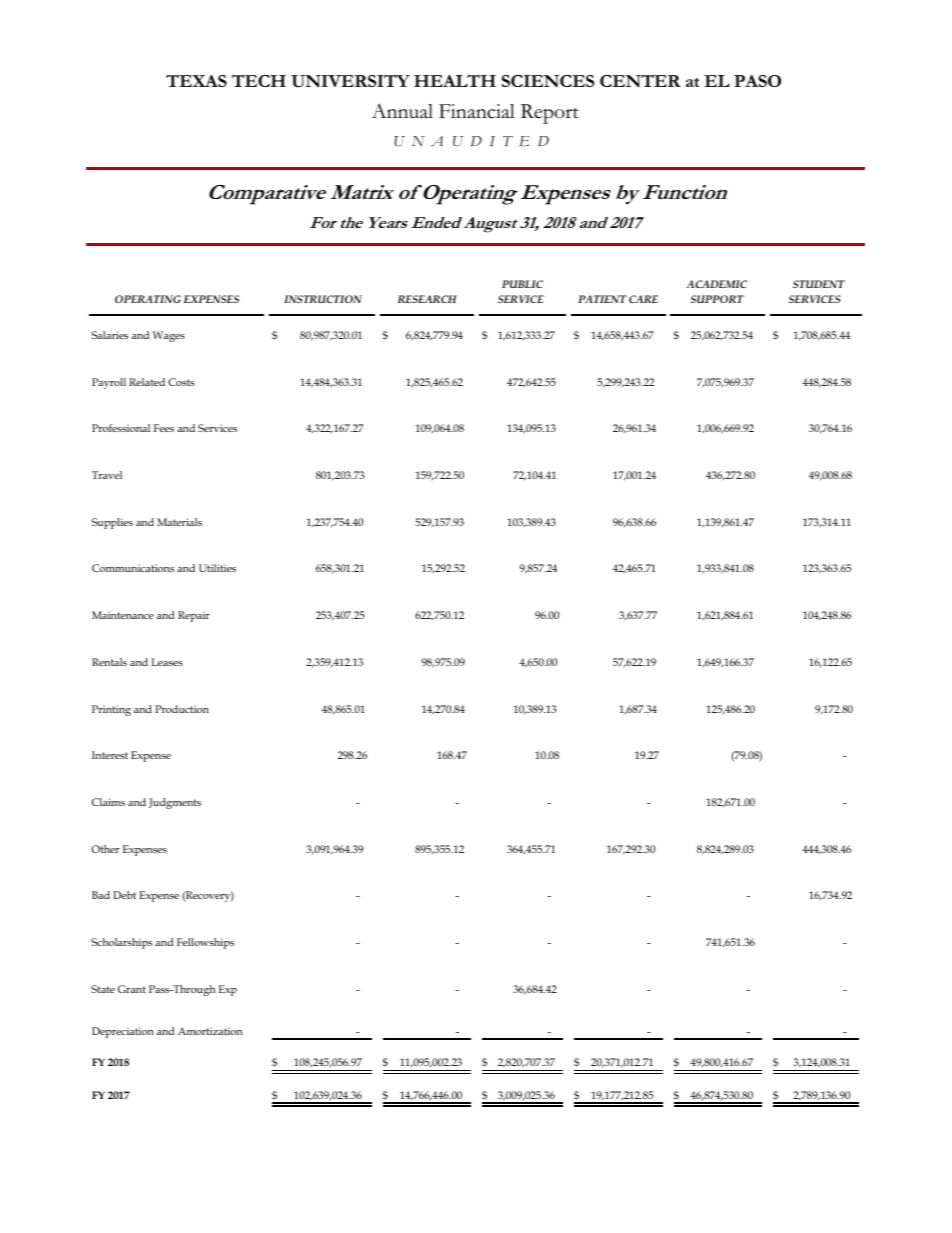 This image has width=952, height=1233. Describe the element at coordinates (427, 299) in the image. I see `RESEARCH` at that location.
